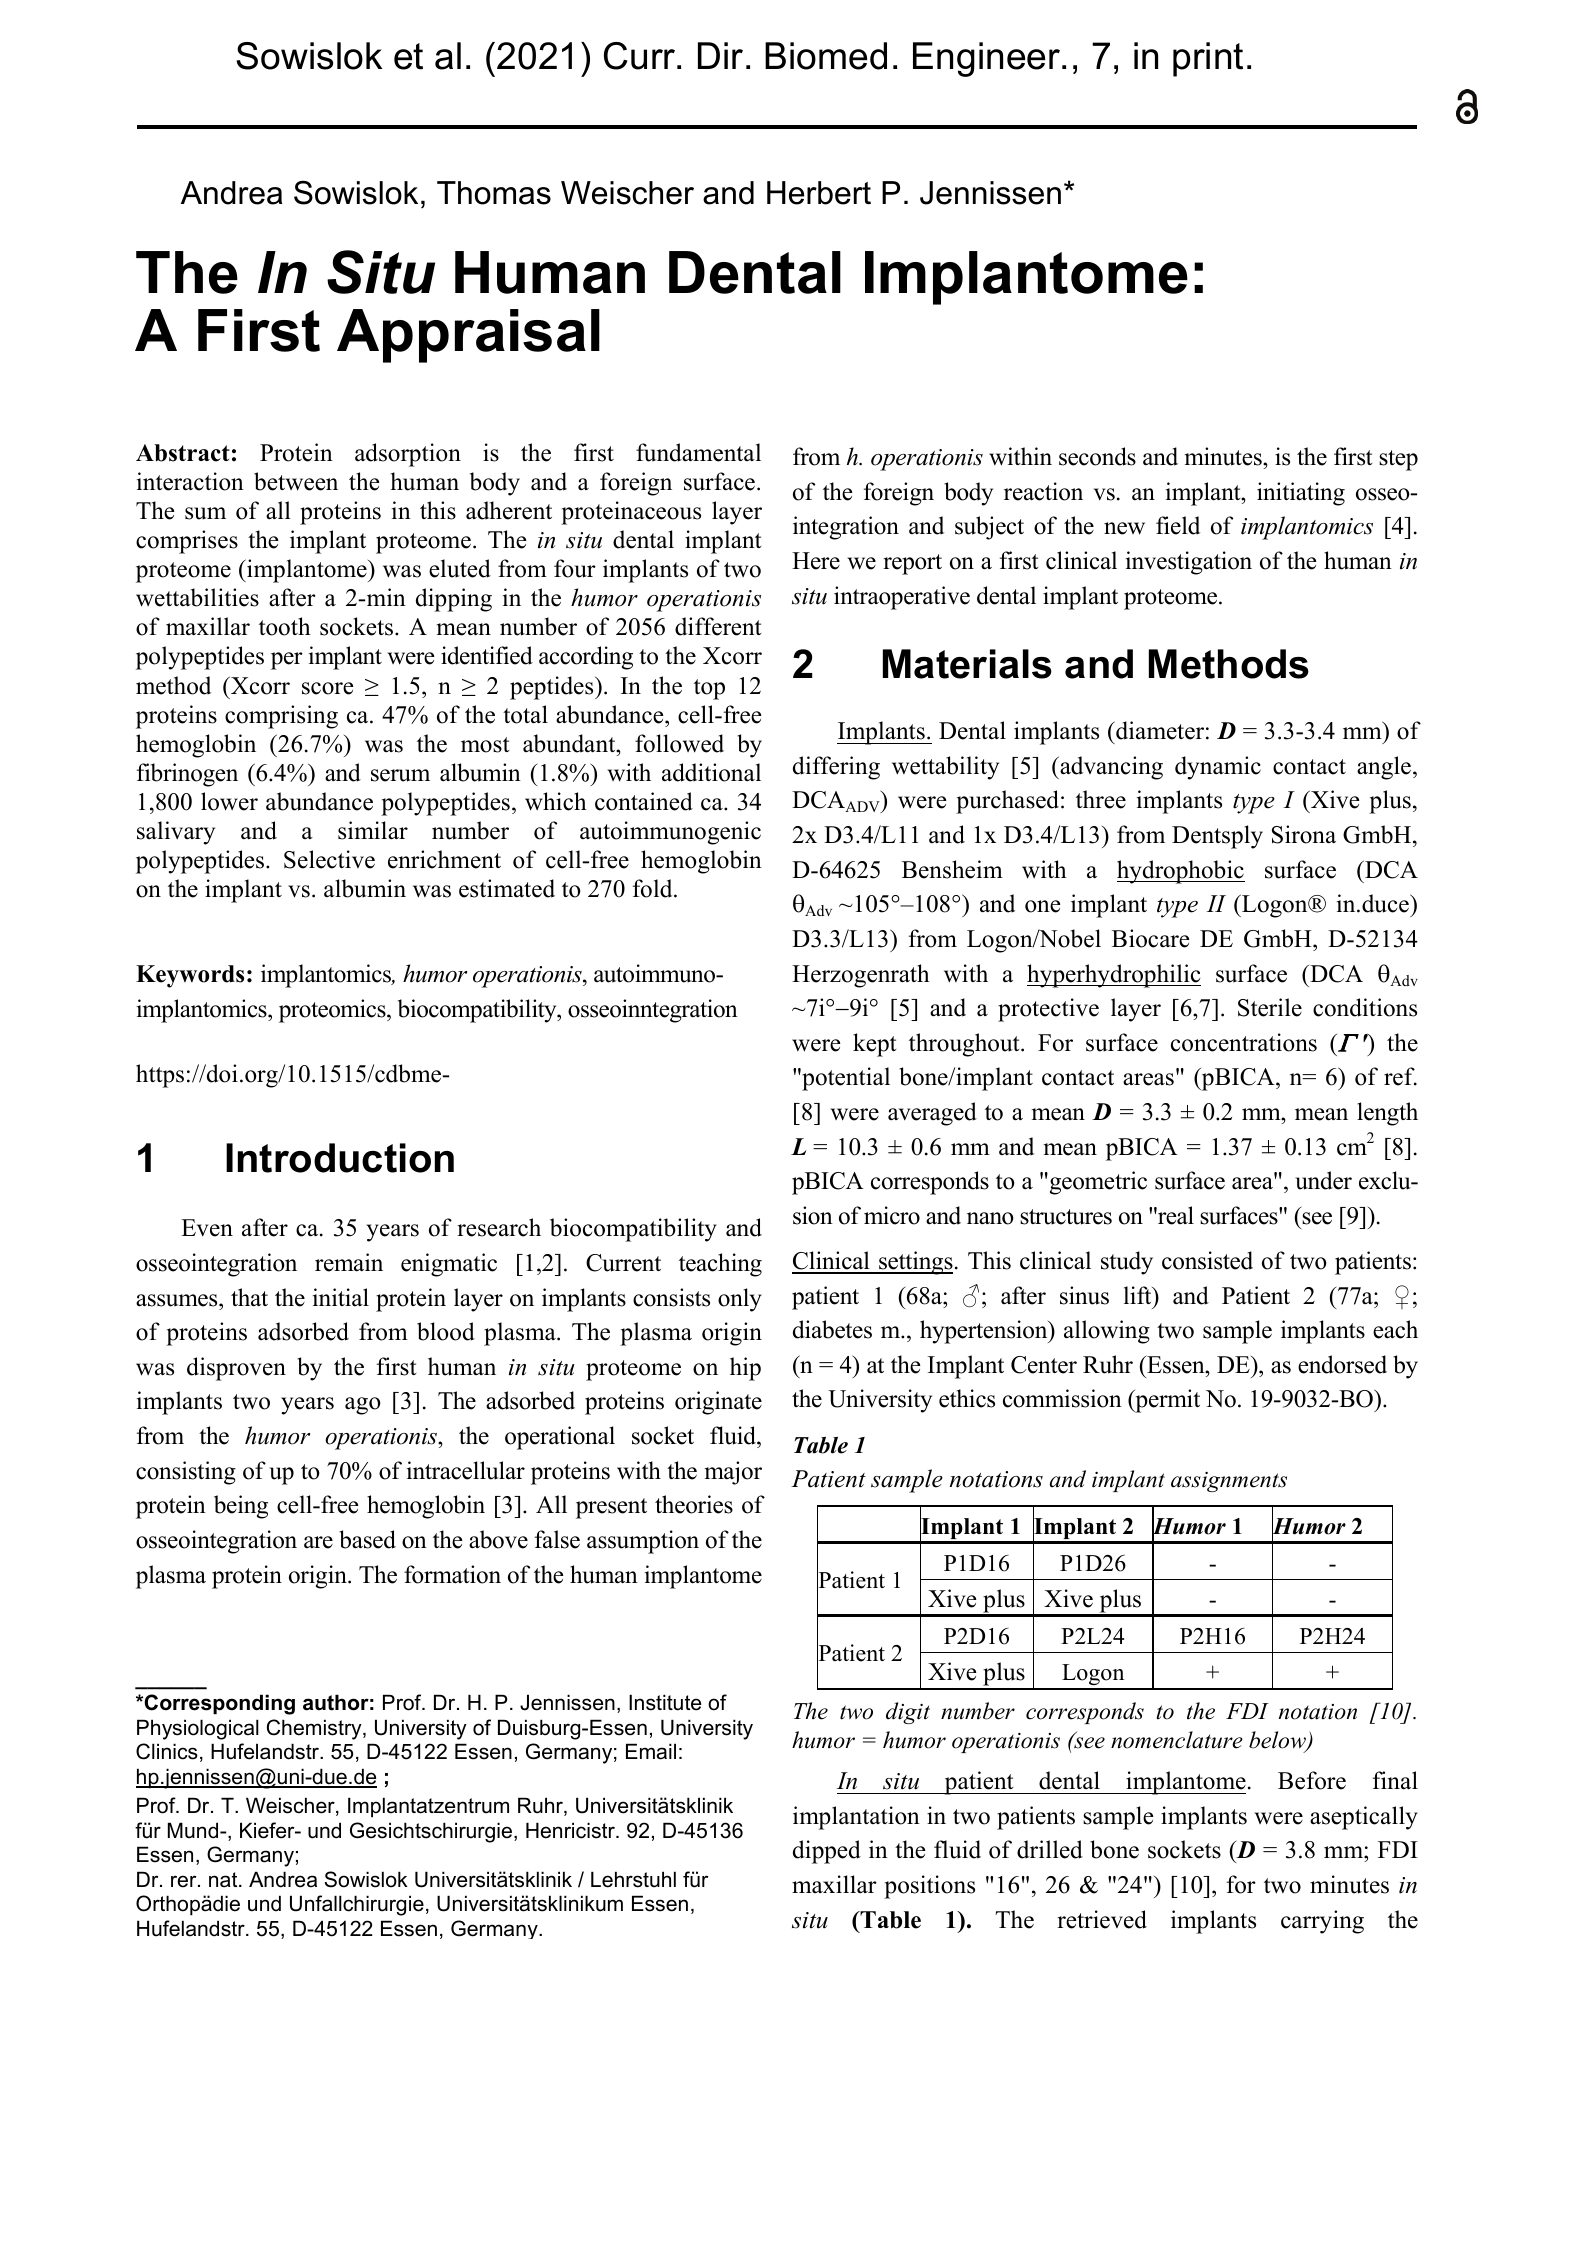 The height and width of the screenshot is (2241, 1584). I want to click on investigation, so click(1189, 563).
